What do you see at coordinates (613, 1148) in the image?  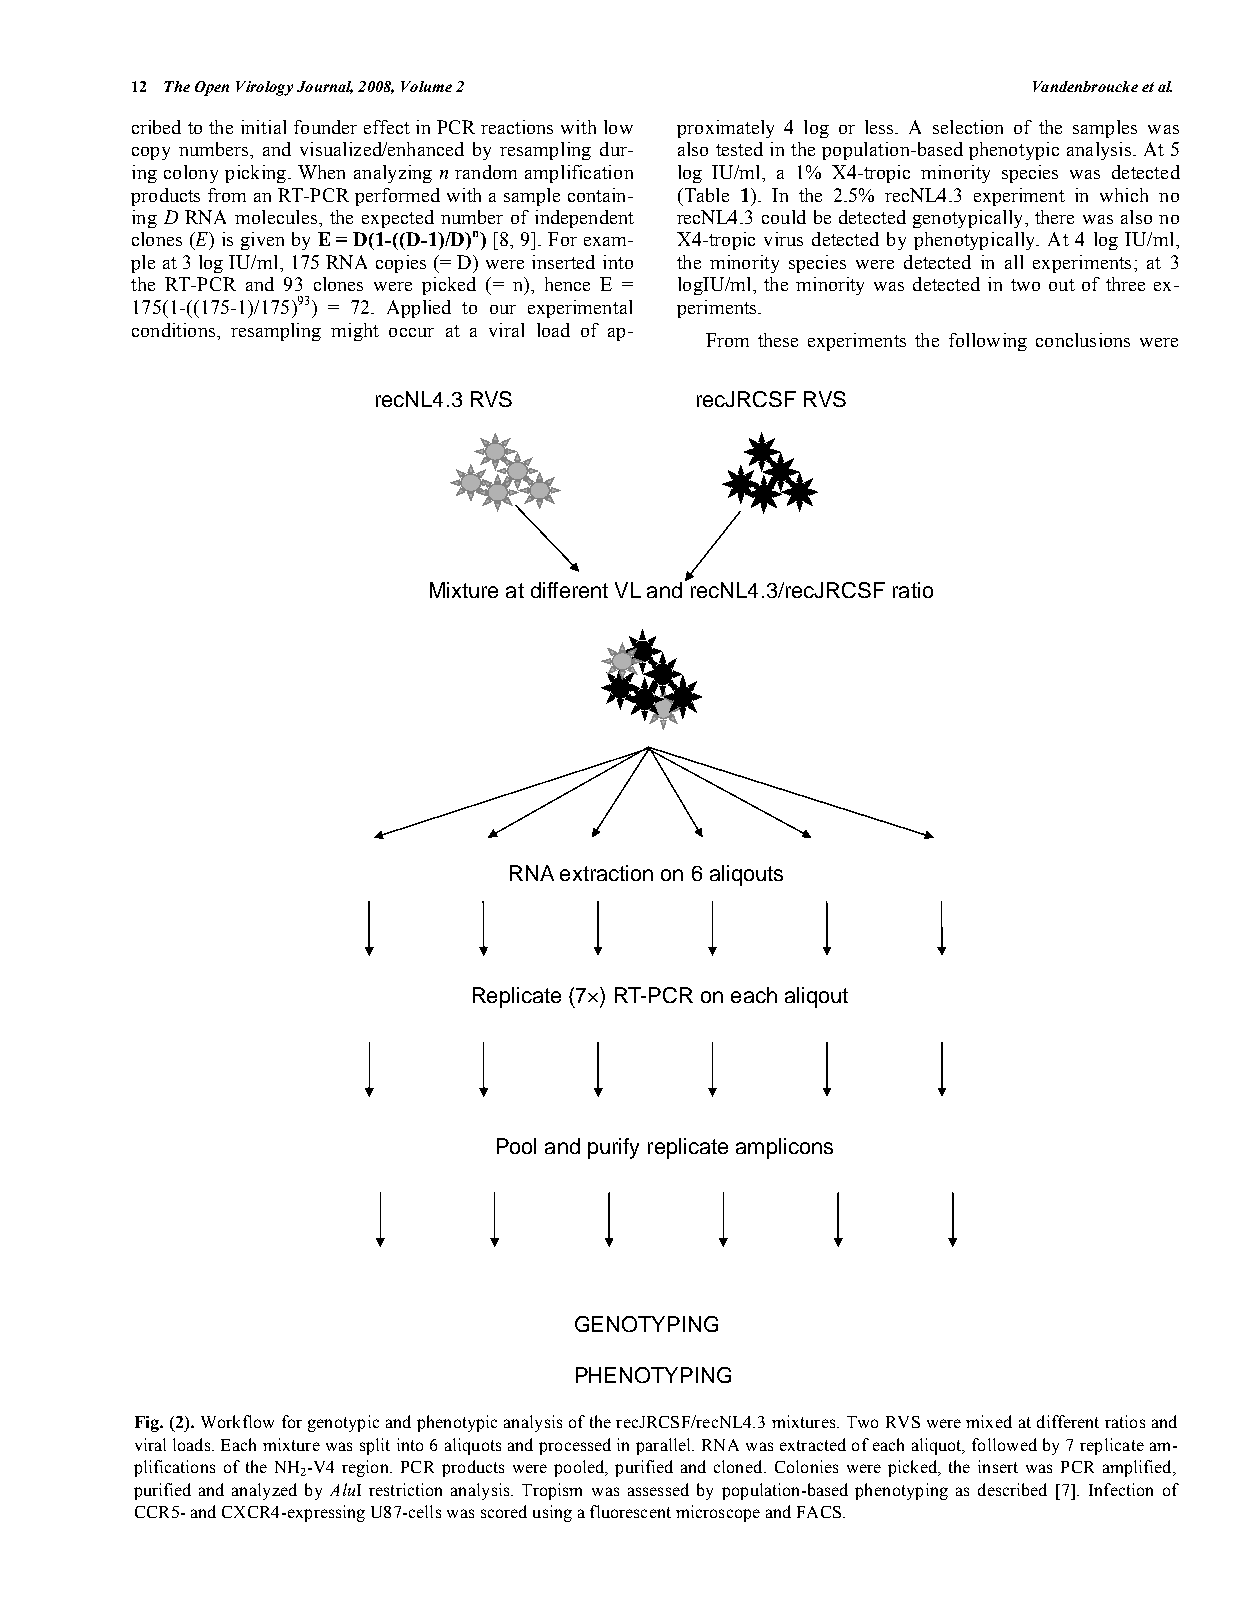 I see `purify` at bounding box center [613, 1148].
